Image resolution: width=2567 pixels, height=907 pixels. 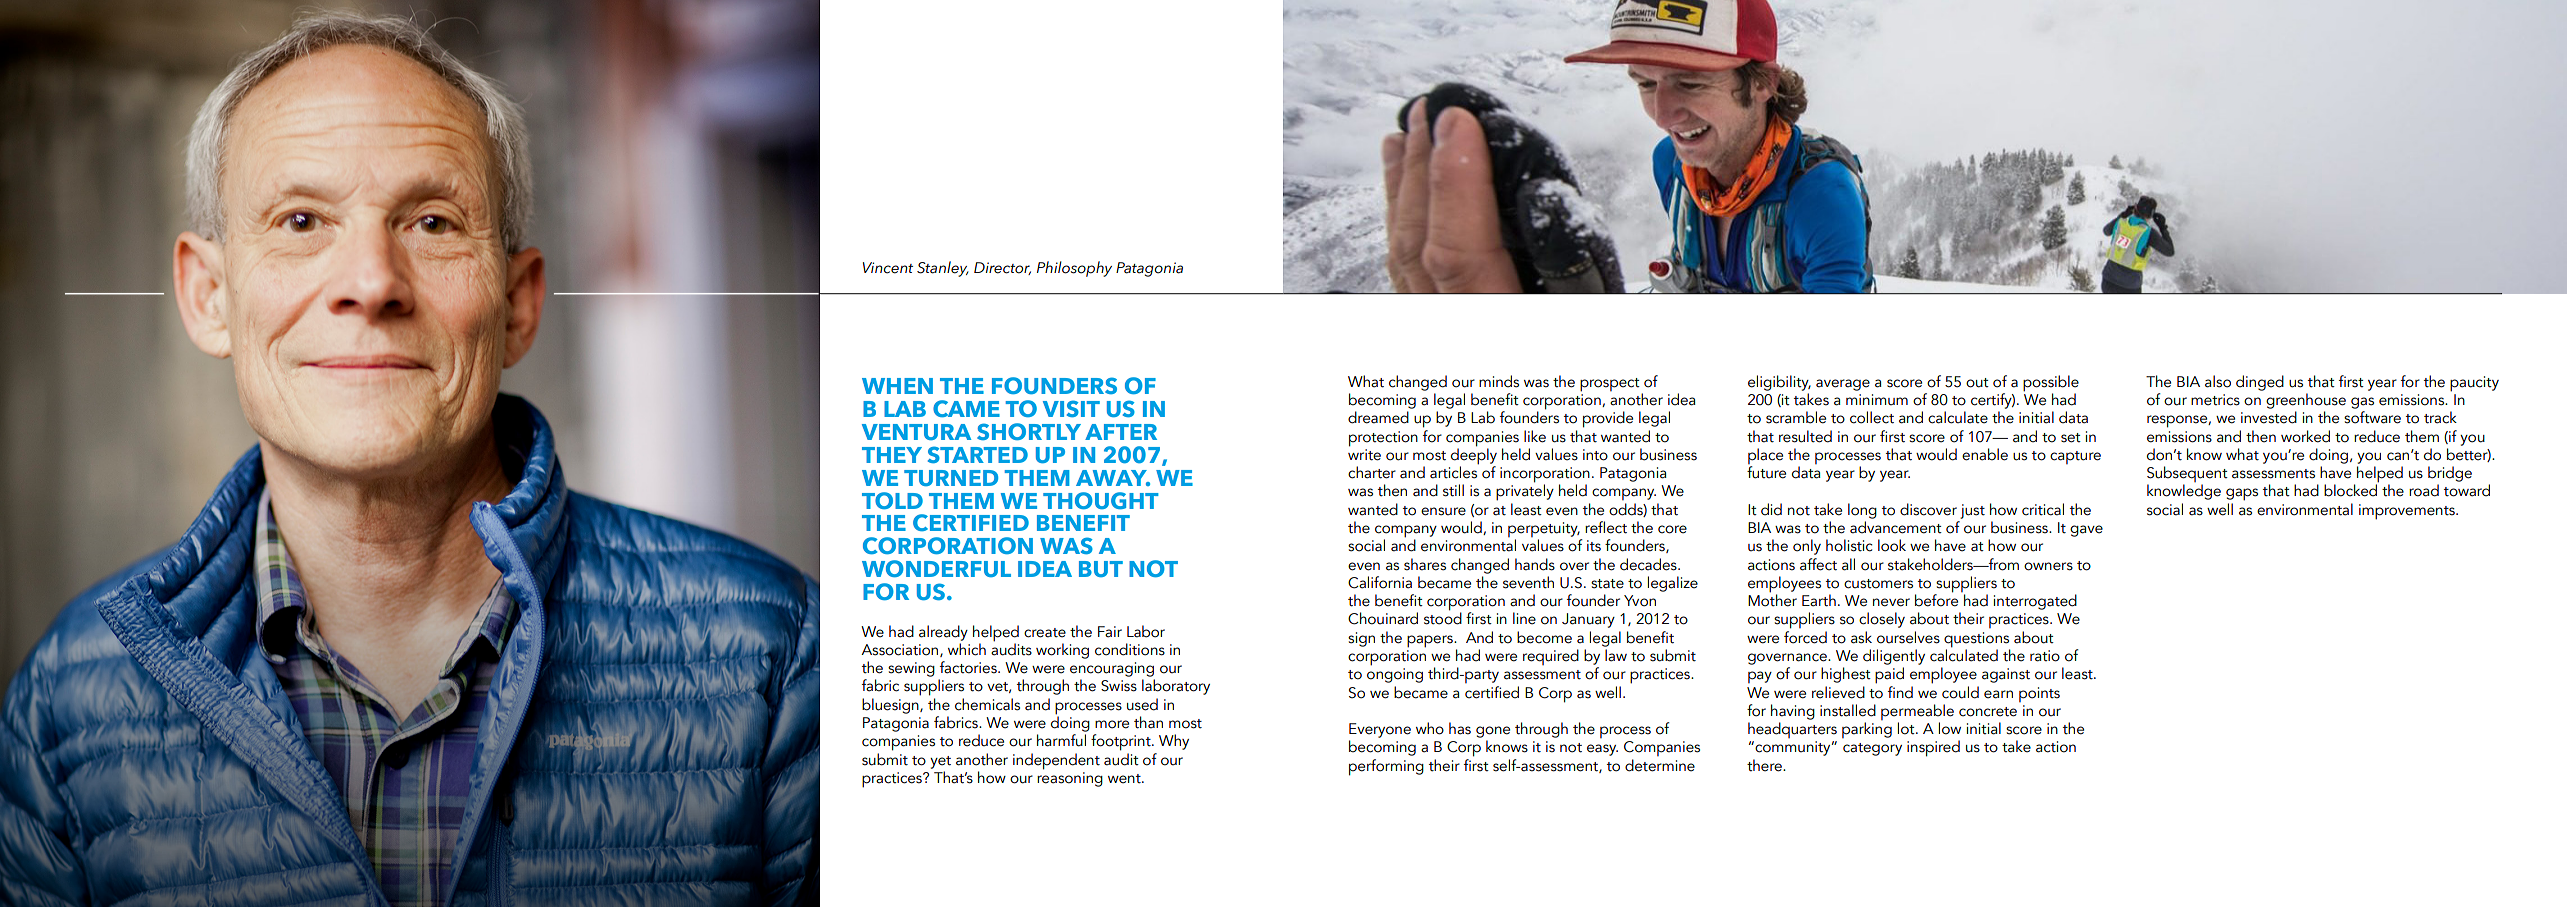 What do you see at coordinates (1074, 269) in the image?
I see `Philosophy` at bounding box center [1074, 269].
